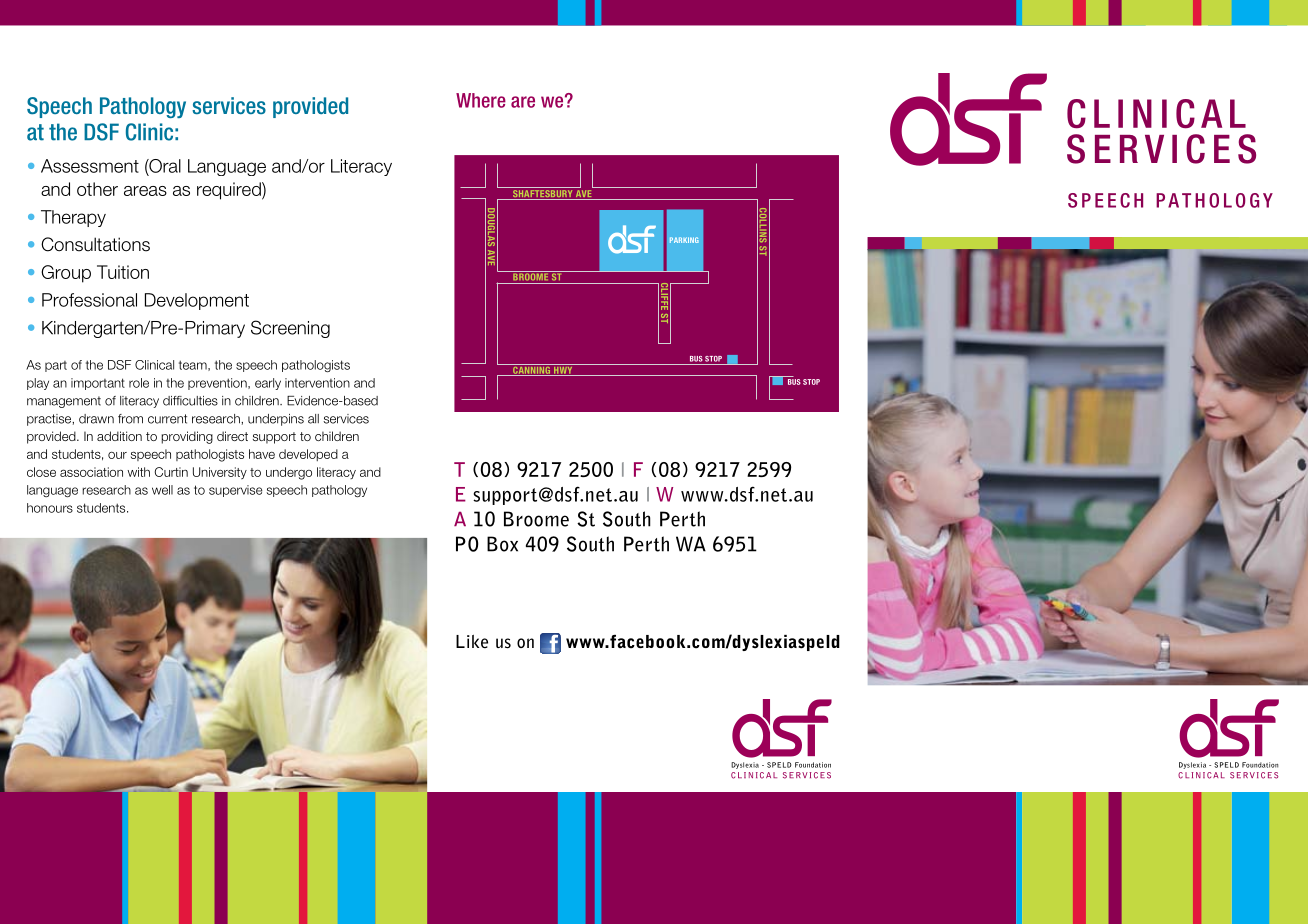  What do you see at coordinates (472, 641) in the page?
I see `Like` at bounding box center [472, 641].
